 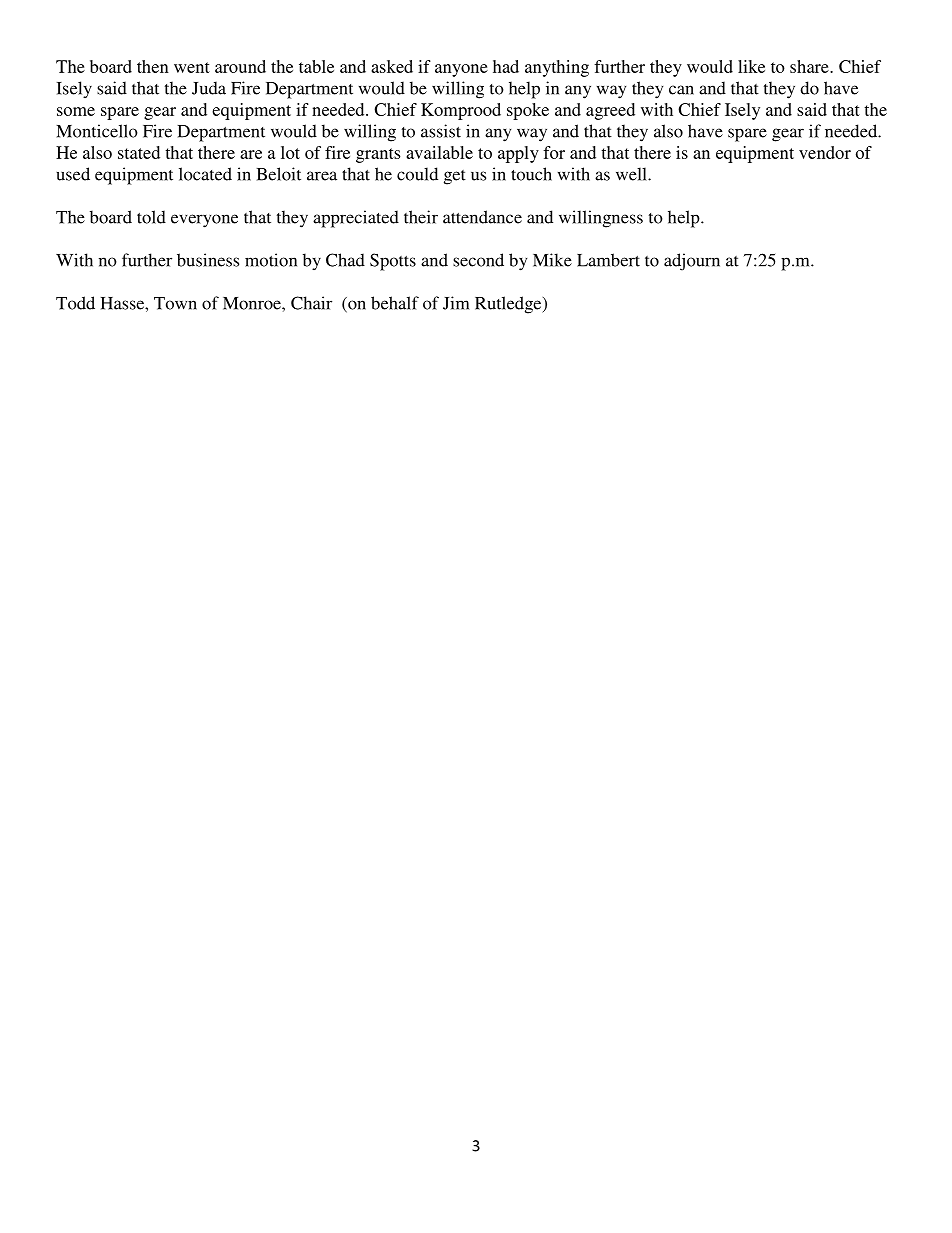 What do you see at coordinates (153, 66) in the image?
I see `then` at bounding box center [153, 66].
